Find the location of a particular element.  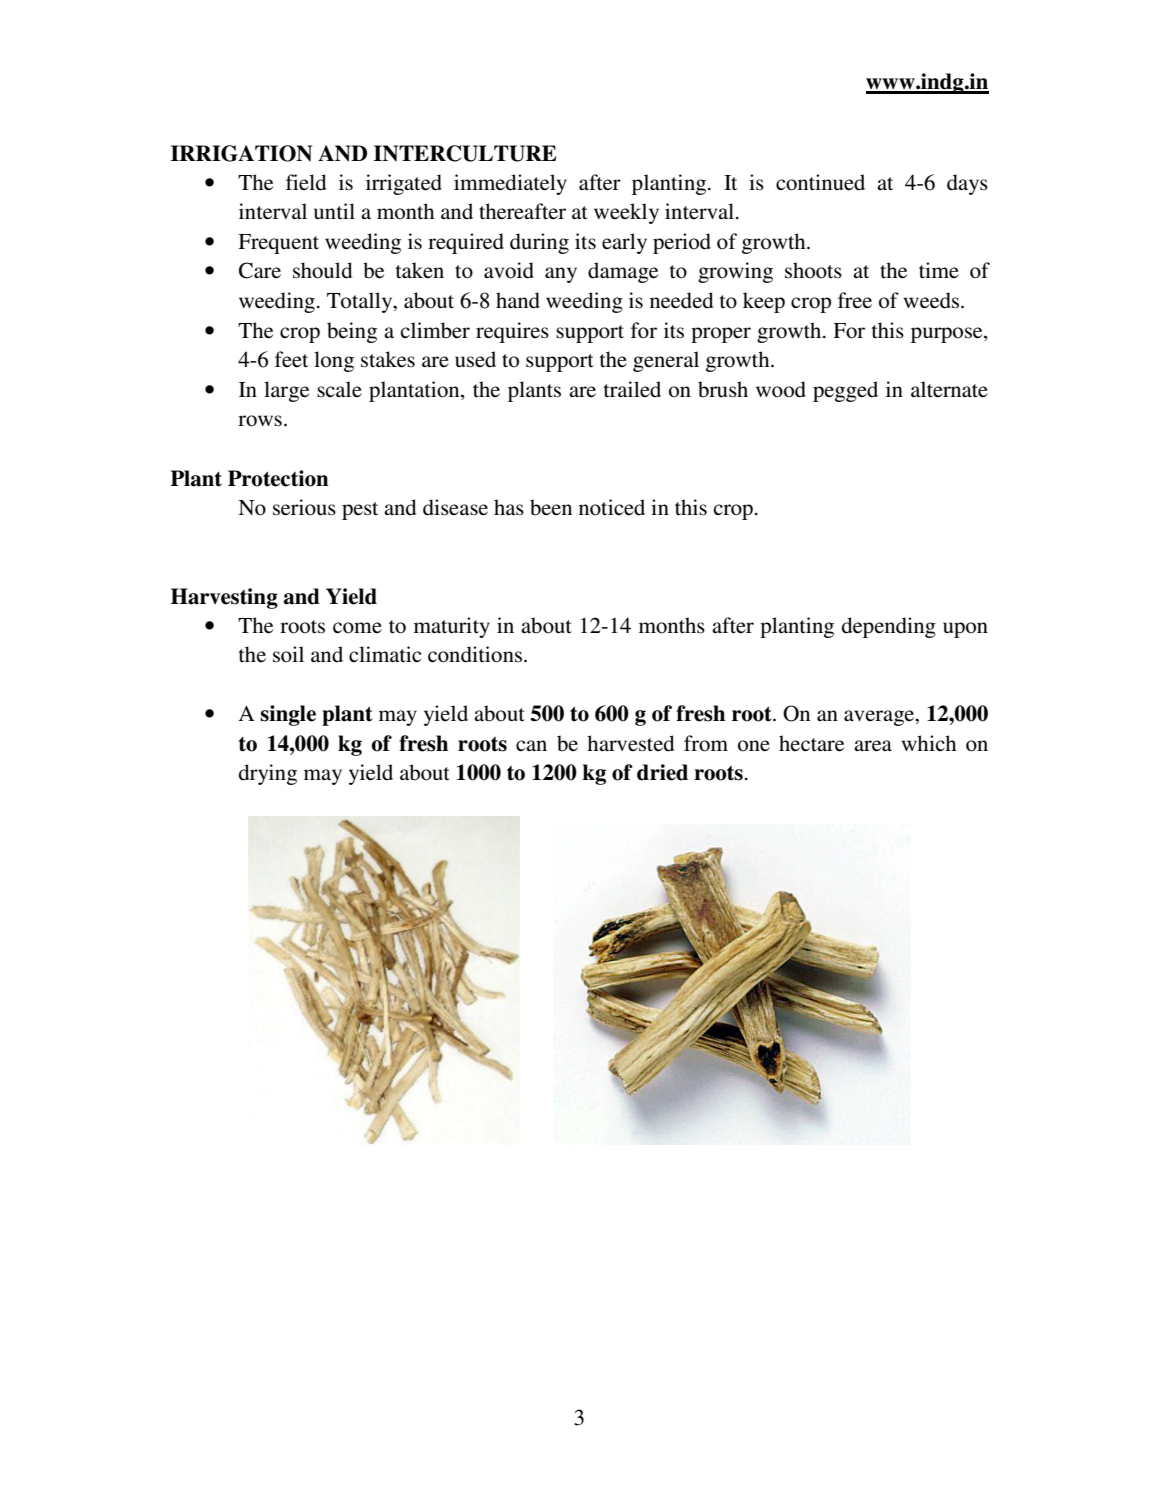

harvested is located at coordinates (630, 743).
